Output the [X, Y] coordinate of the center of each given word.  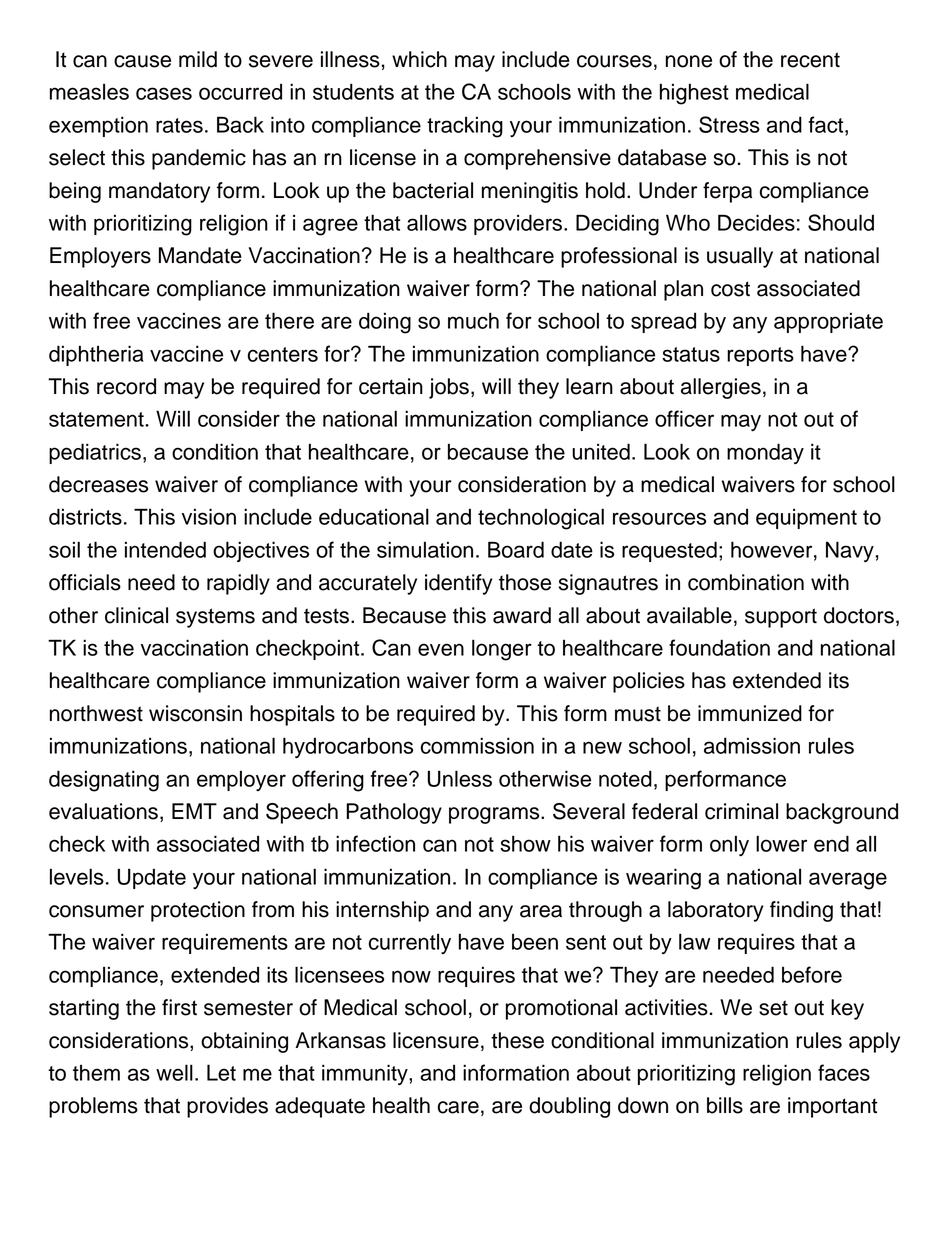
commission [477, 745]
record [126, 386]
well [174, 1072]
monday [765, 453]
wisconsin [195, 713]
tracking [465, 127]
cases [164, 93]
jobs [449, 388]
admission [752, 745]
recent [810, 60]
